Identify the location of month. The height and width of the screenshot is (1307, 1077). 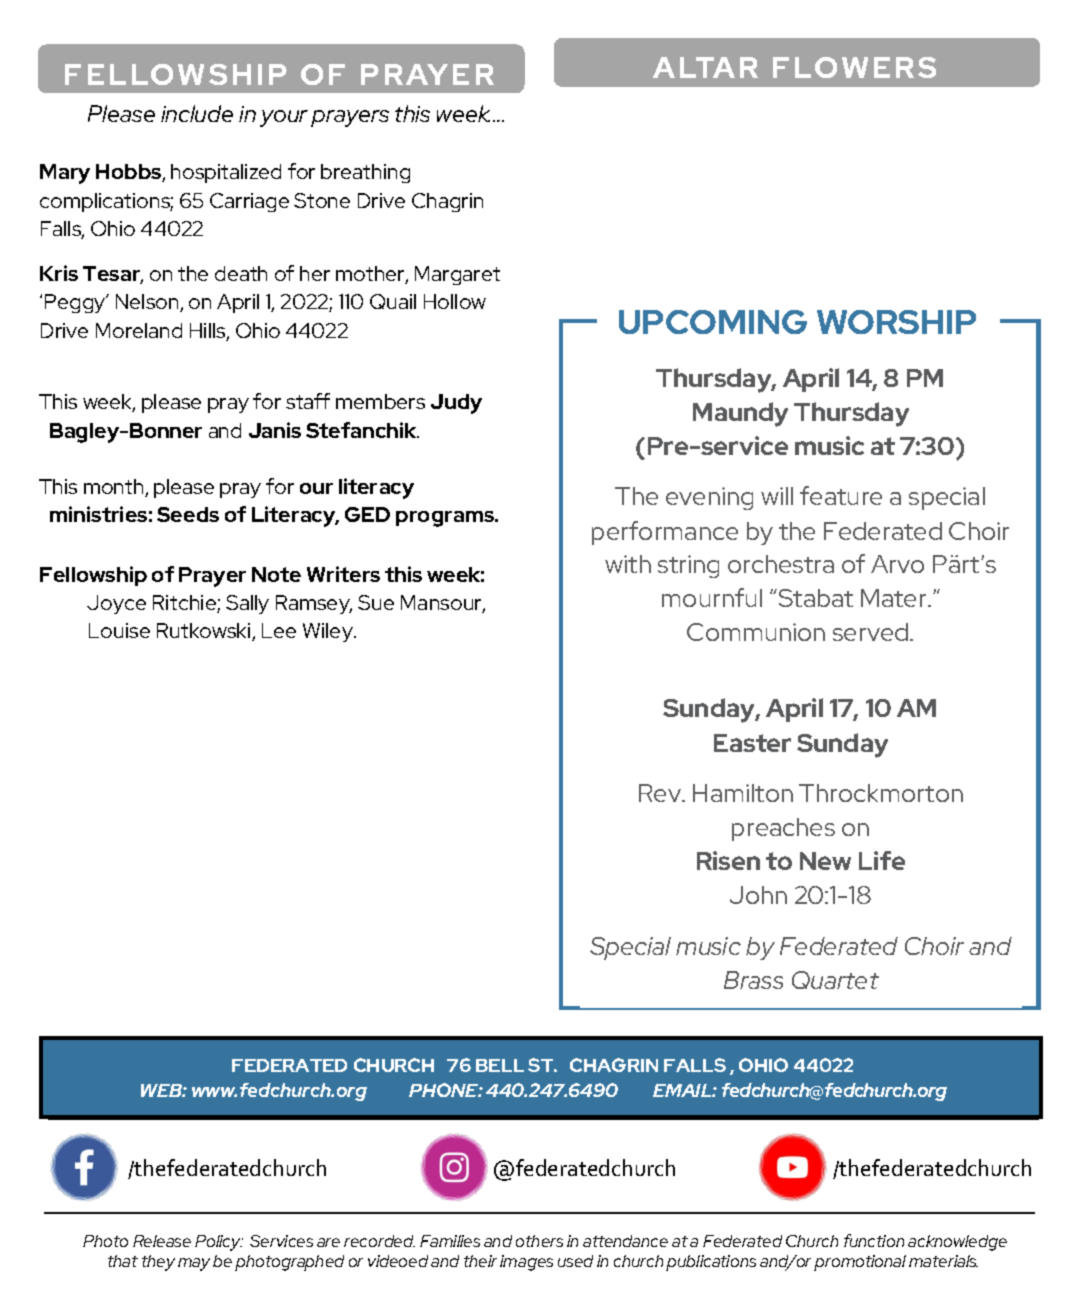
(115, 488).
